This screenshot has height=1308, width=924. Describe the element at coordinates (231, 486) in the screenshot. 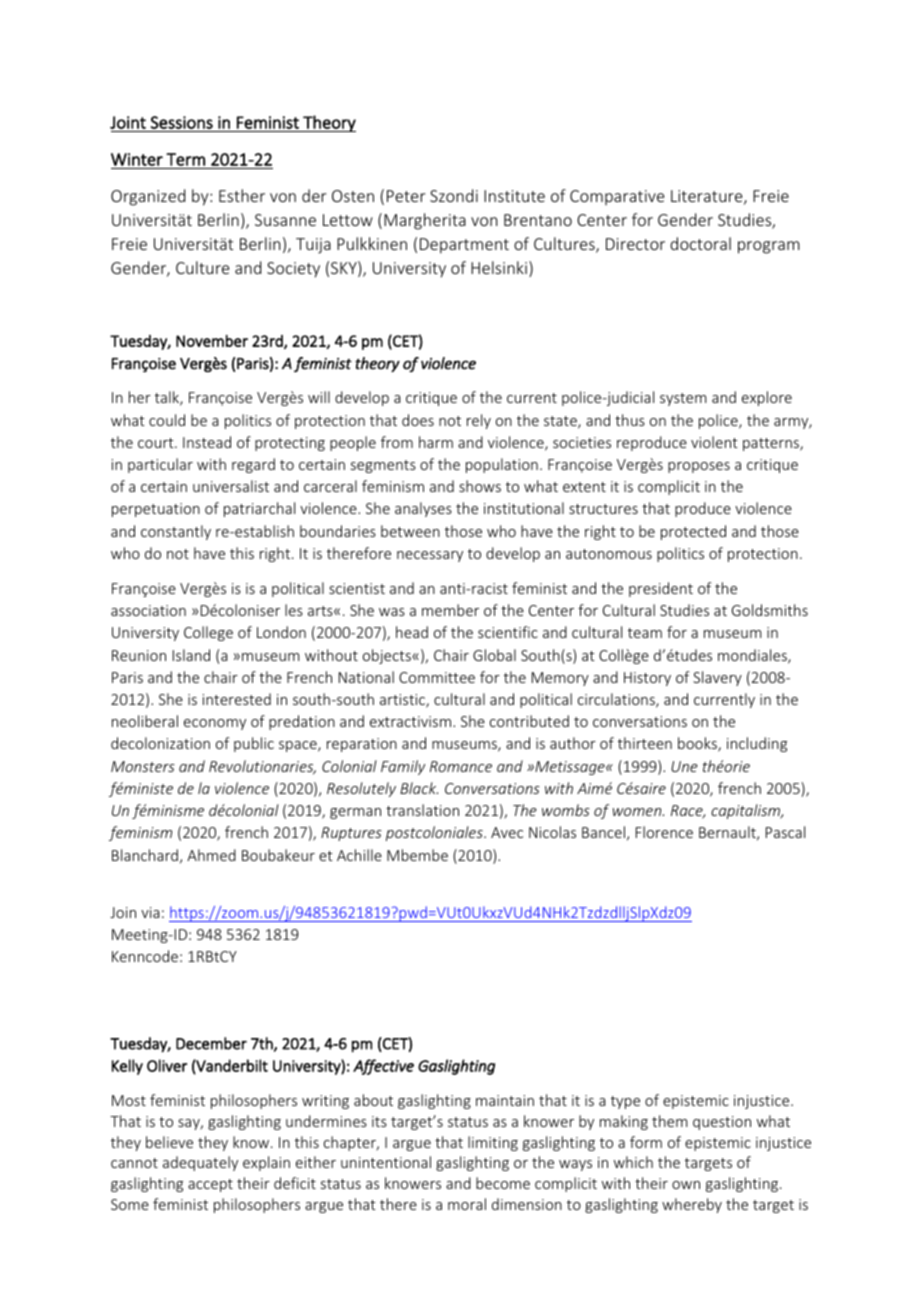

I see `universalist` at that location.
